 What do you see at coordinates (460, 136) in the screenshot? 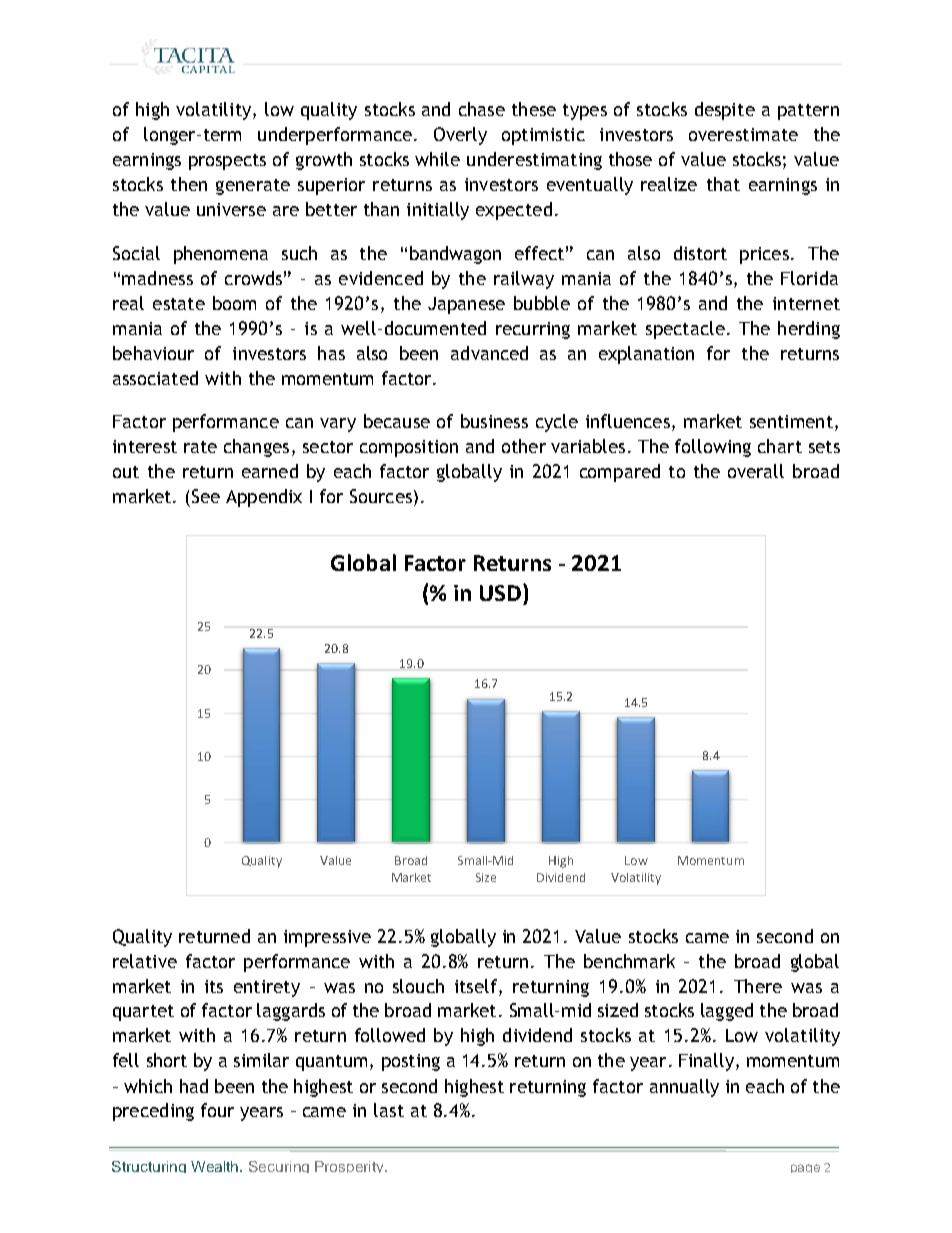
I see `Overly` at bounding box center [460, 136].
